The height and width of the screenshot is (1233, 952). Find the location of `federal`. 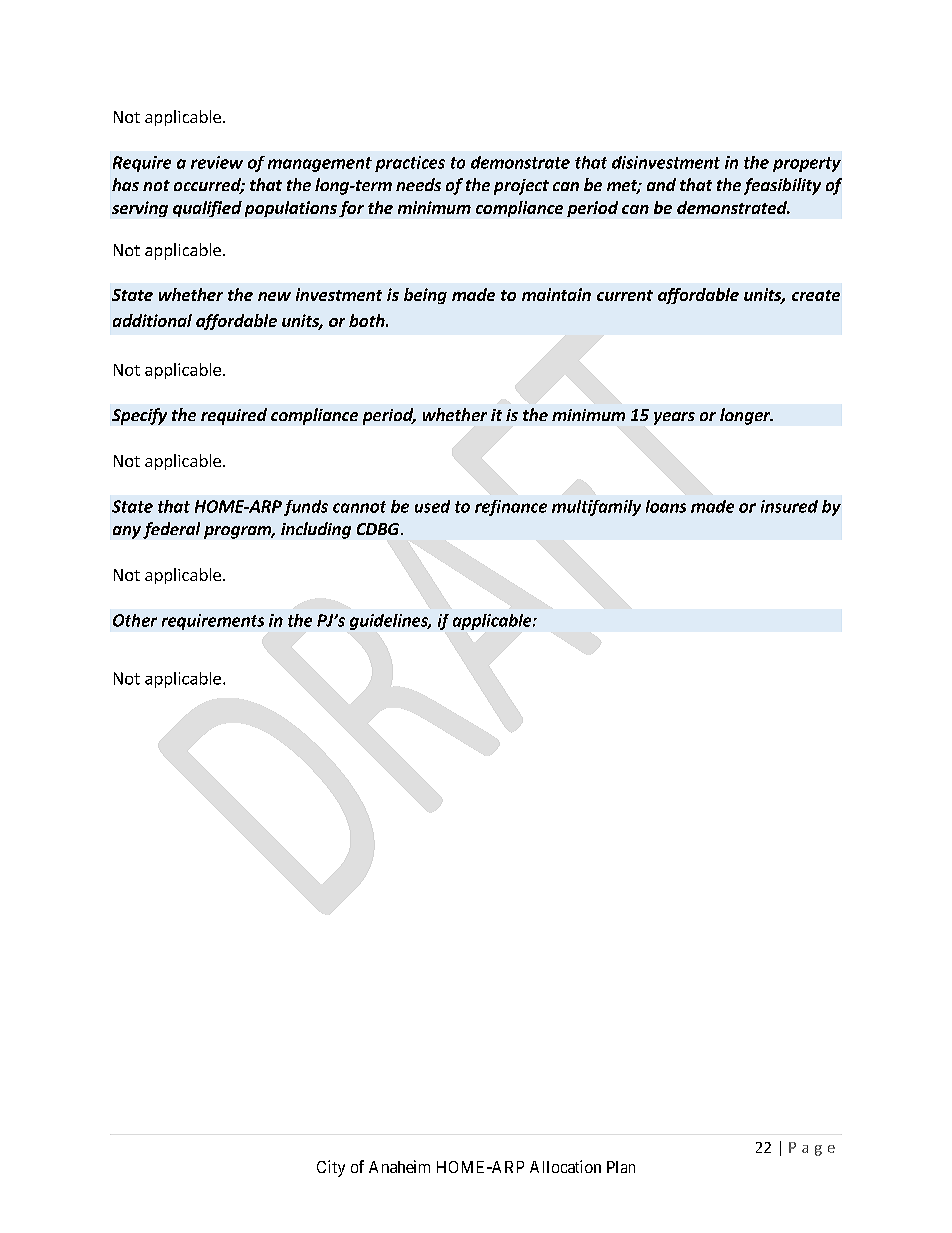

federal is located at coordinates (171, 530).
